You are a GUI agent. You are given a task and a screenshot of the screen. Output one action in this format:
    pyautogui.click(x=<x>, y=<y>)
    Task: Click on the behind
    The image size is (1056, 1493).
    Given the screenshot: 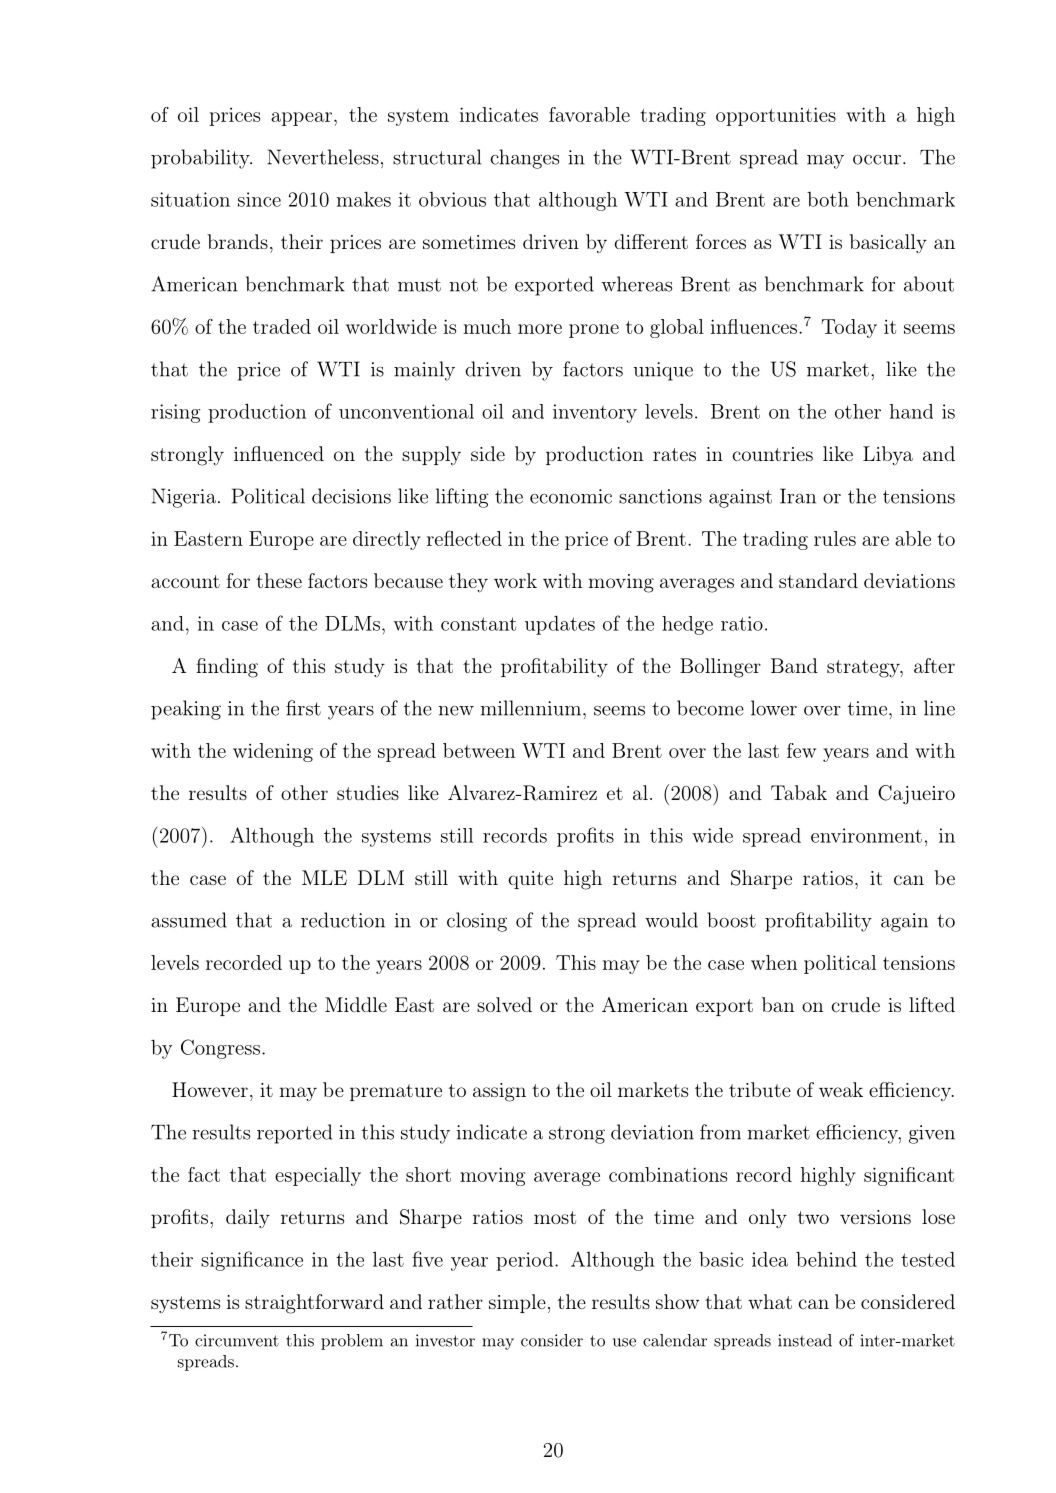 What is the action you would take?
    pyautogui.click(x=826, y=1259)
